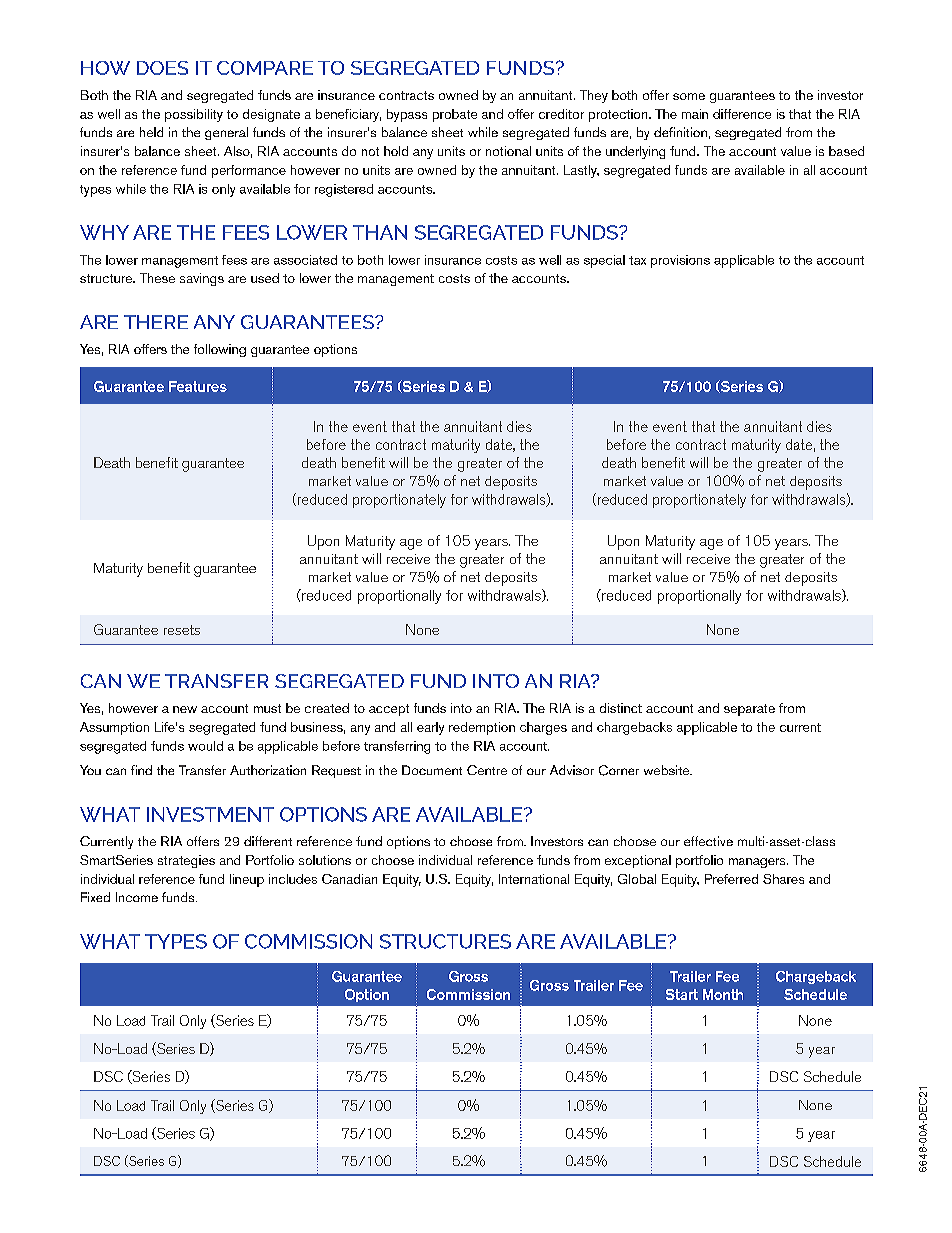  I want to click on possibility, so click(194, 115).
